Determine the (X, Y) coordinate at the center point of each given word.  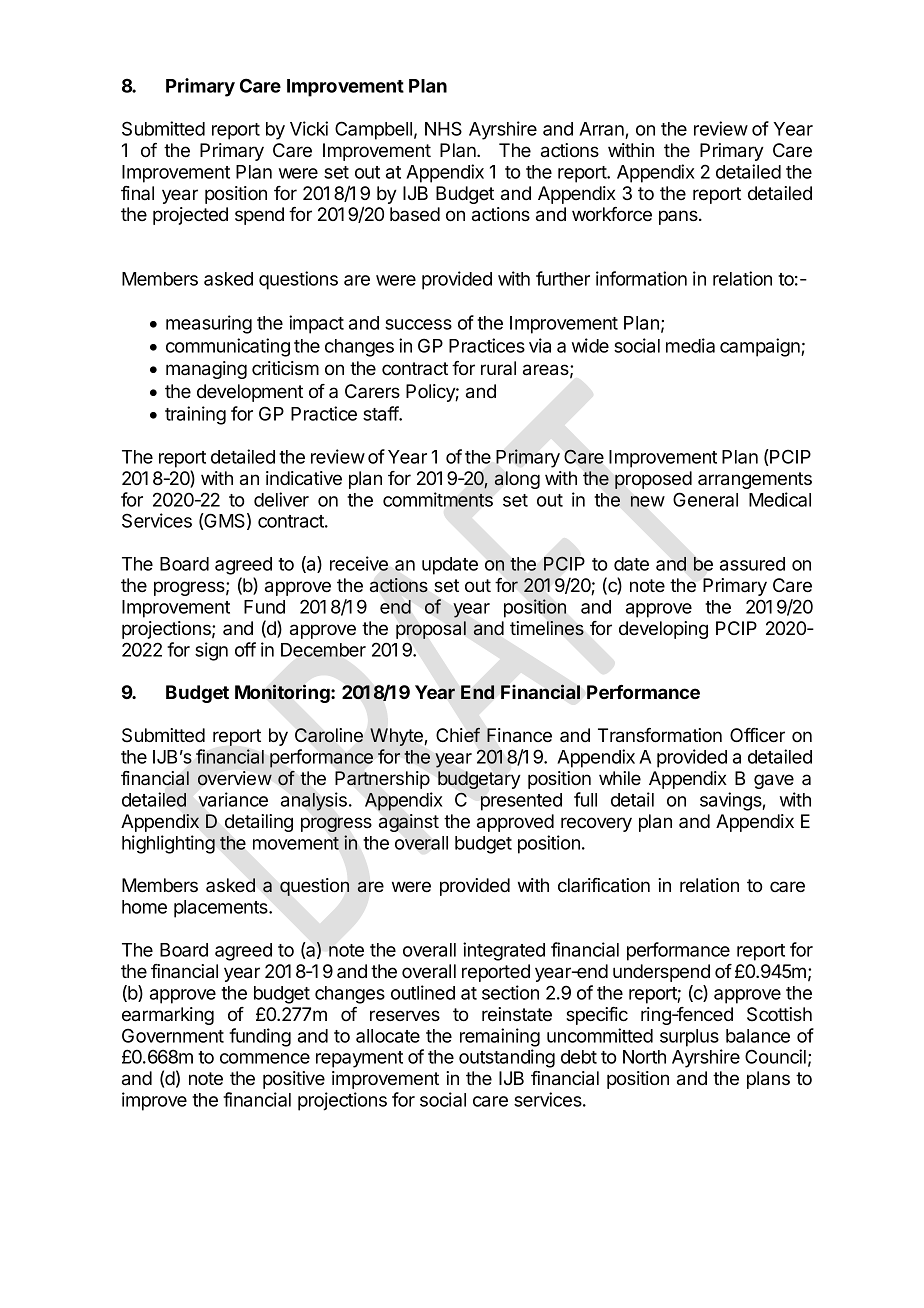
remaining (500, 1037)
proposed (653, 480)
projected (190, 216)
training (195, 415)
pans (679, 217)
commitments (438, 499)
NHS (443, 128)
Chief (458, 734)
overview (235, 778)
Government (173, 1035)
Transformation (660, 735)
